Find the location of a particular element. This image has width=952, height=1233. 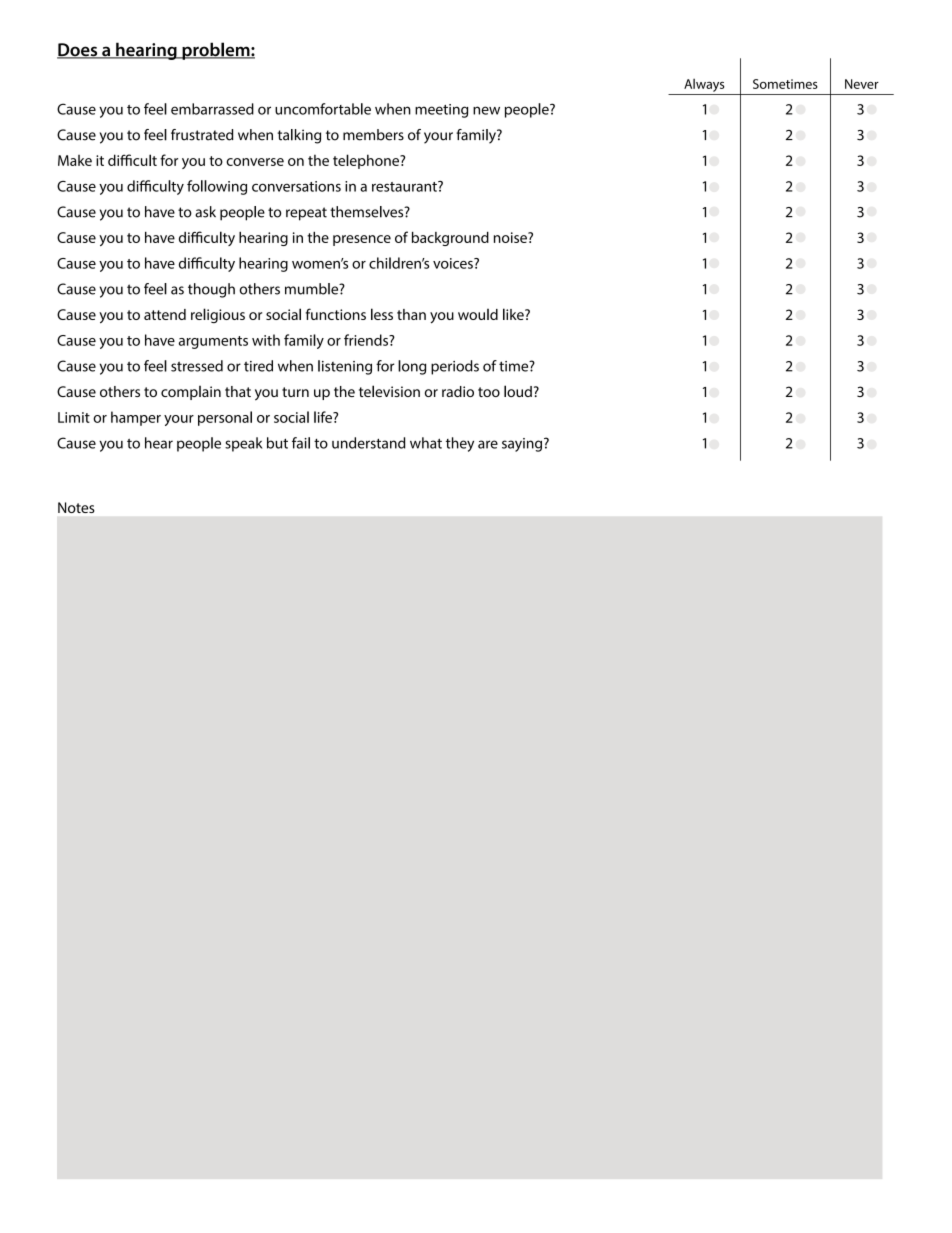

new is located at coordinates (486, 110).
